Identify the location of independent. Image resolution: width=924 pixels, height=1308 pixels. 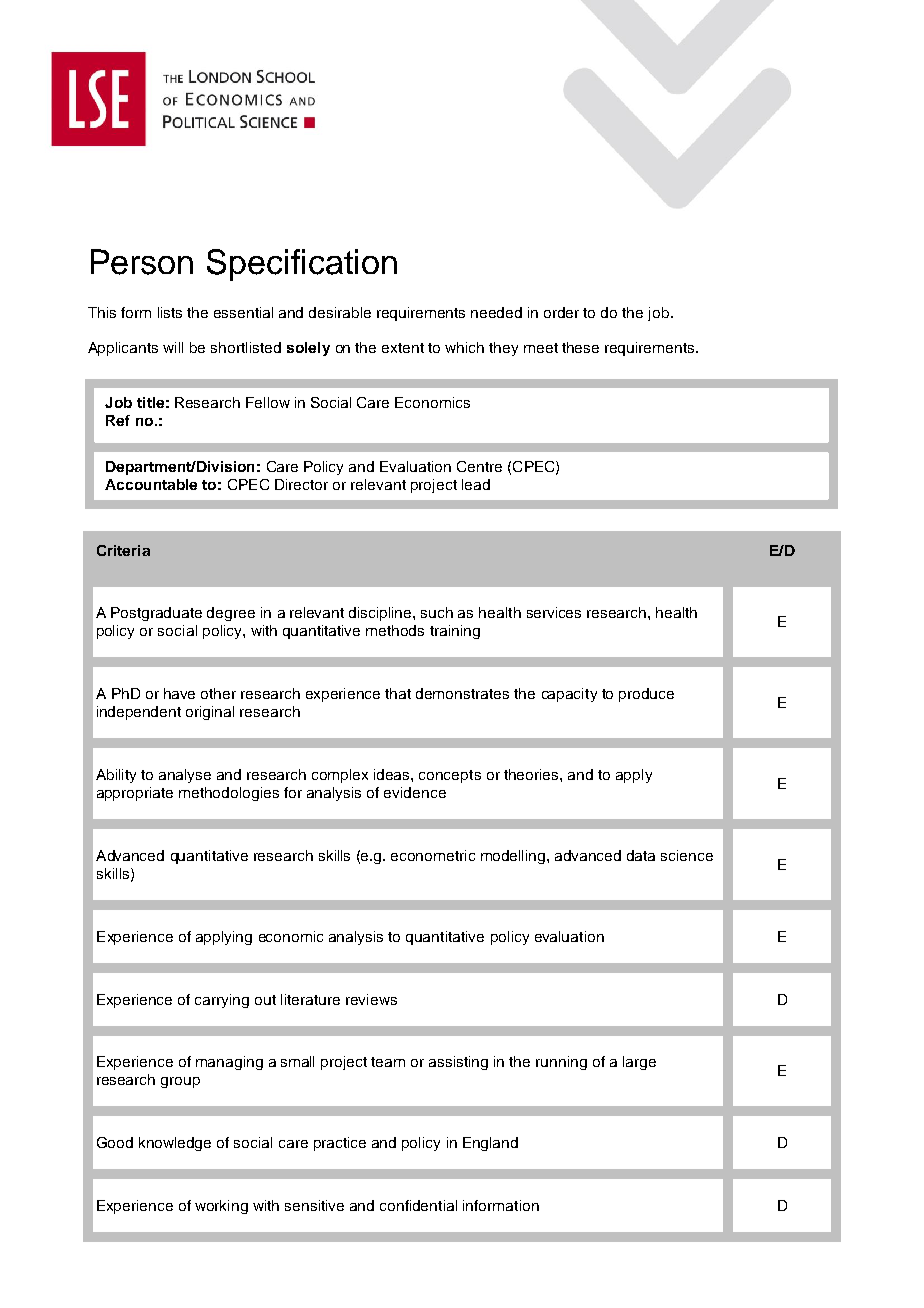
(139, 713).
